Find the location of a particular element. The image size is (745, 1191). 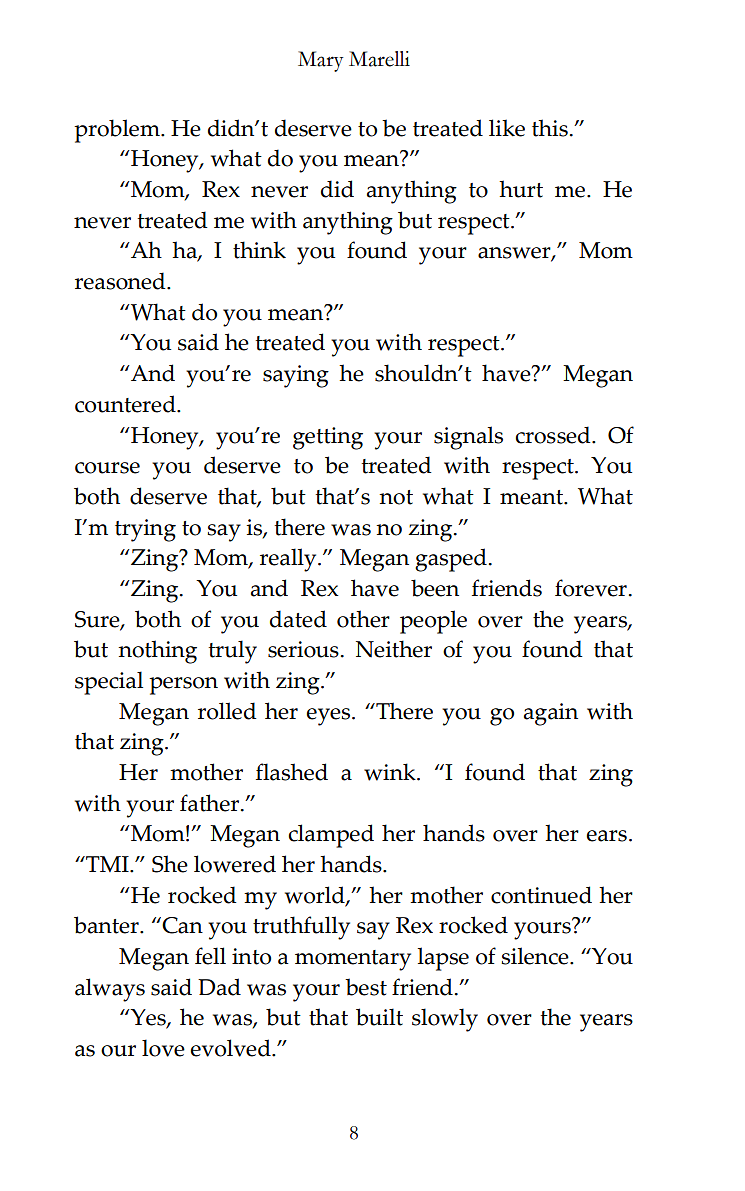

love is located at coordinates (163, 1048).
